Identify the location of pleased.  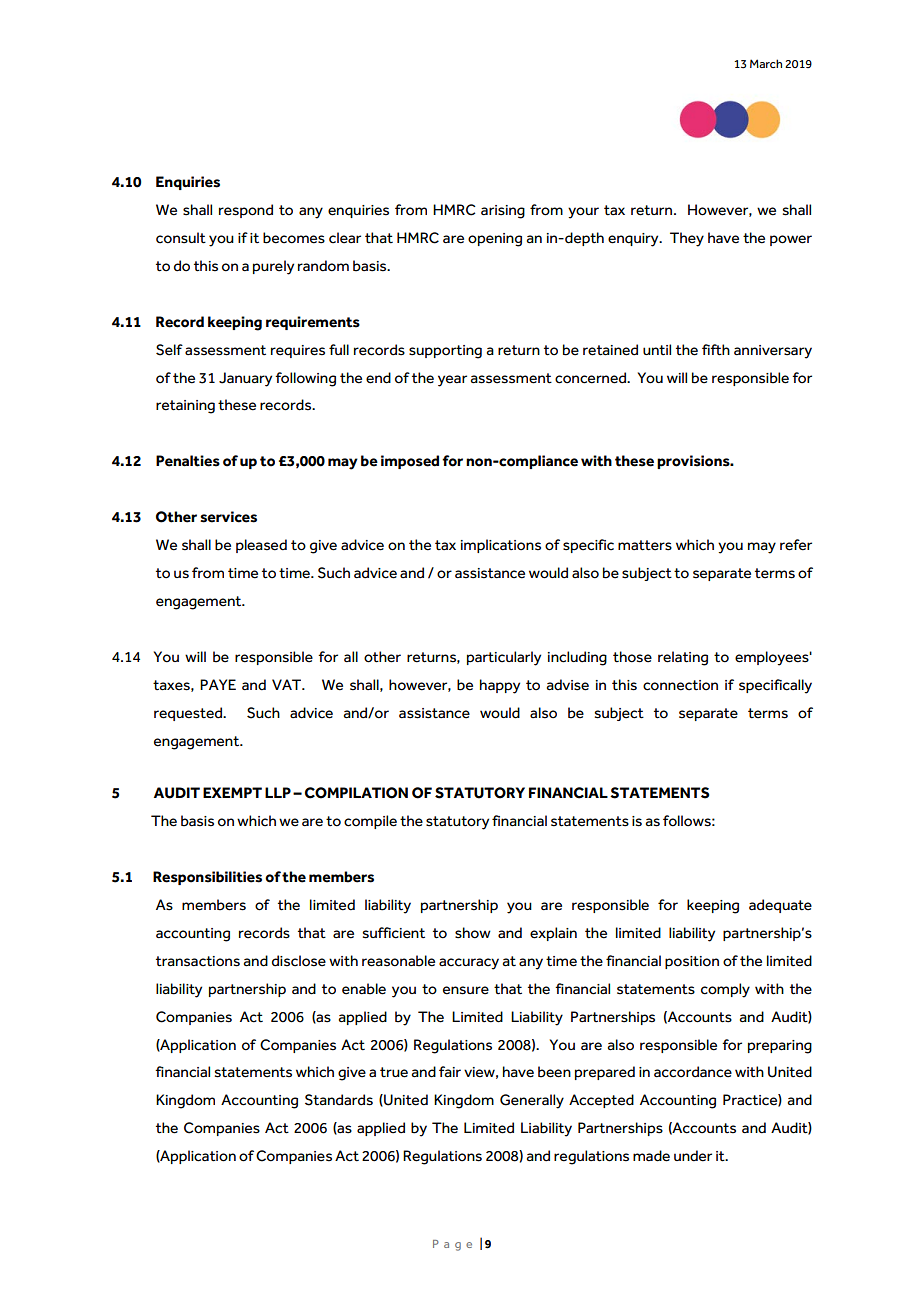
(261, 546).
